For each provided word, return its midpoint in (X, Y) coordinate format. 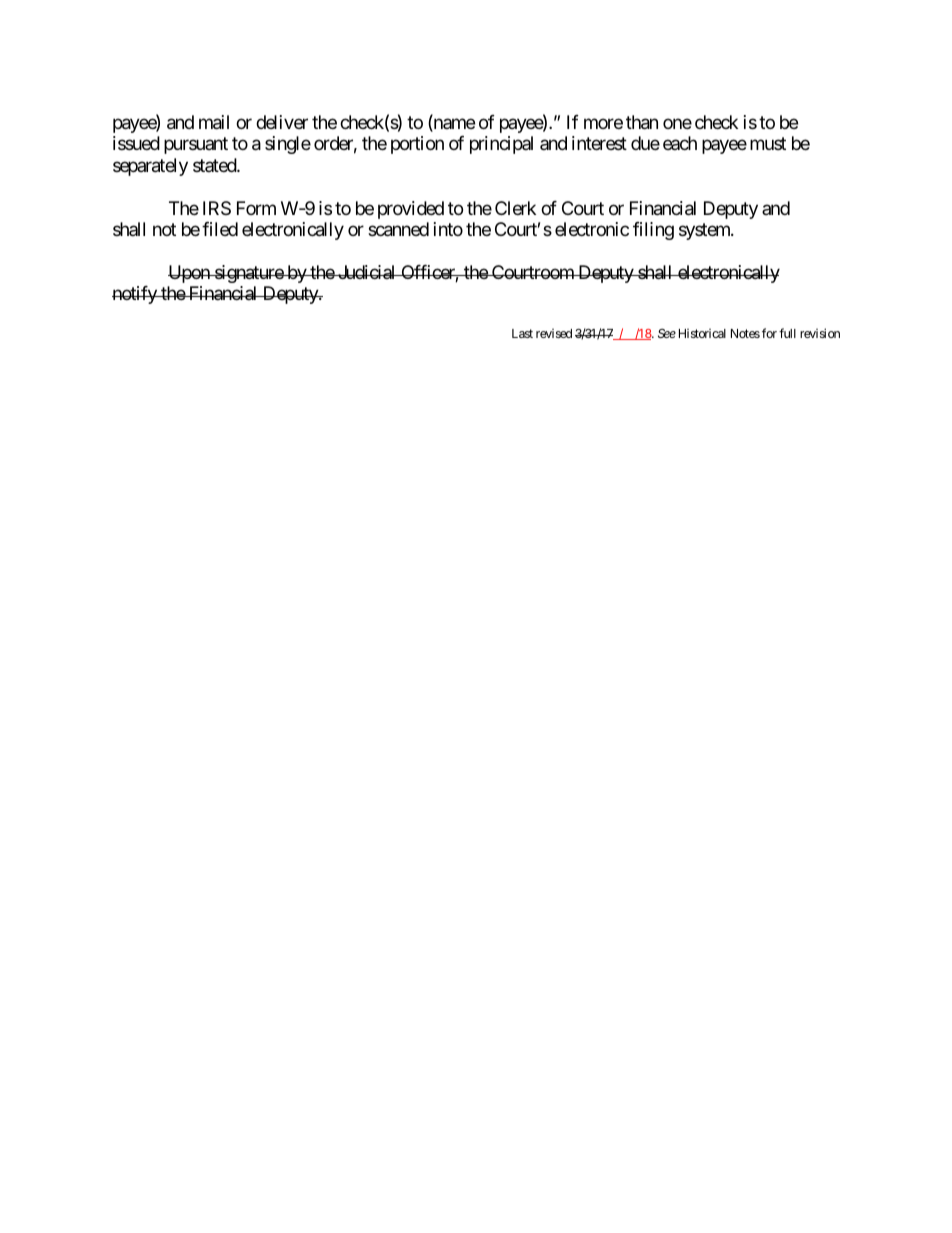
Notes (745, 333)
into (448, 229)
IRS (217, 208)
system (705, 231)
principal (501, 145)
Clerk (515, 208)
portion (417, 145)
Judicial (367, 272)
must (768, 143)
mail (214, 122)
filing (653, 231)
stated (215, 165)
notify (135, 295)
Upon (190, 274)
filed (220, 229)
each (680, 143)
